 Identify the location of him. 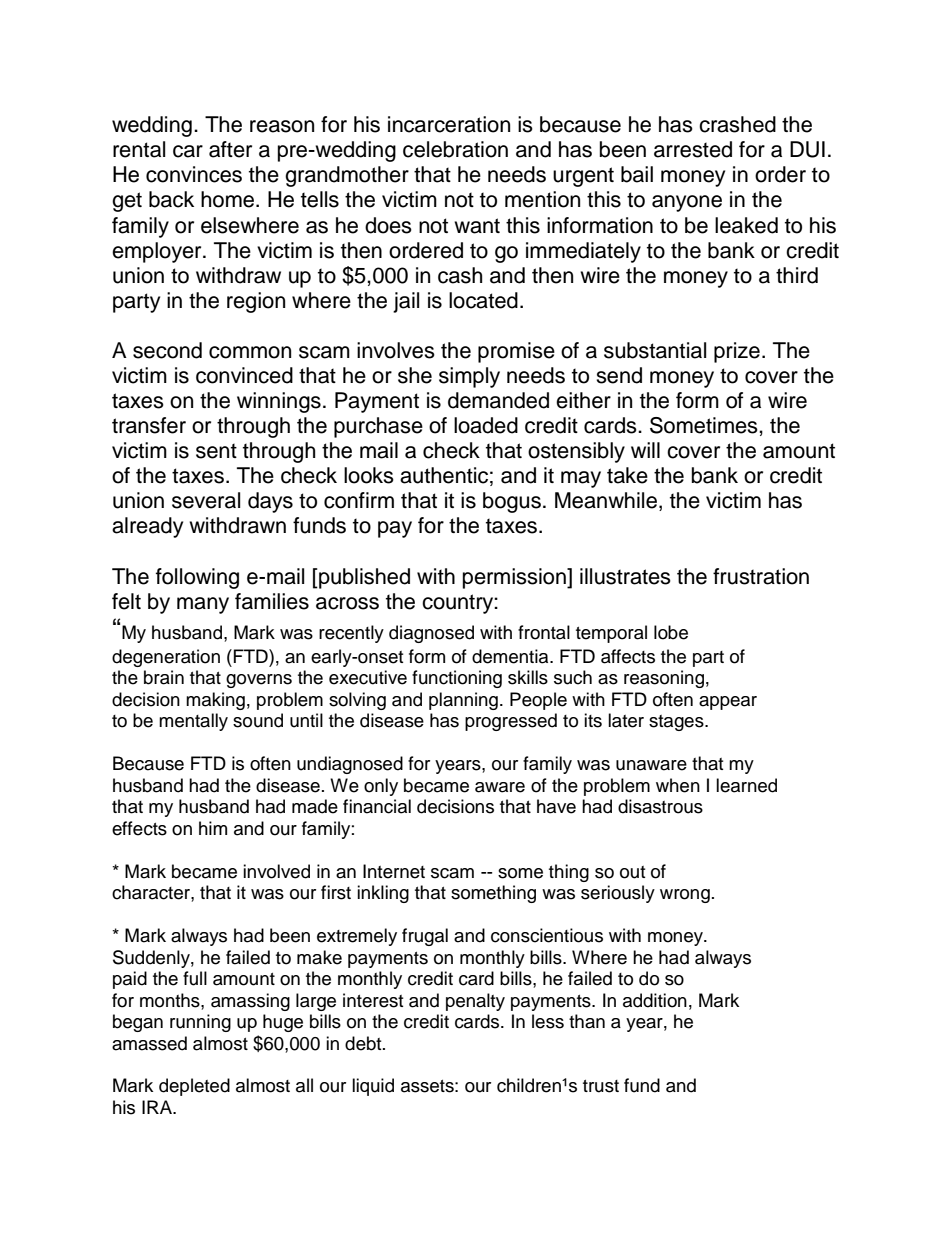
(213, 828).
